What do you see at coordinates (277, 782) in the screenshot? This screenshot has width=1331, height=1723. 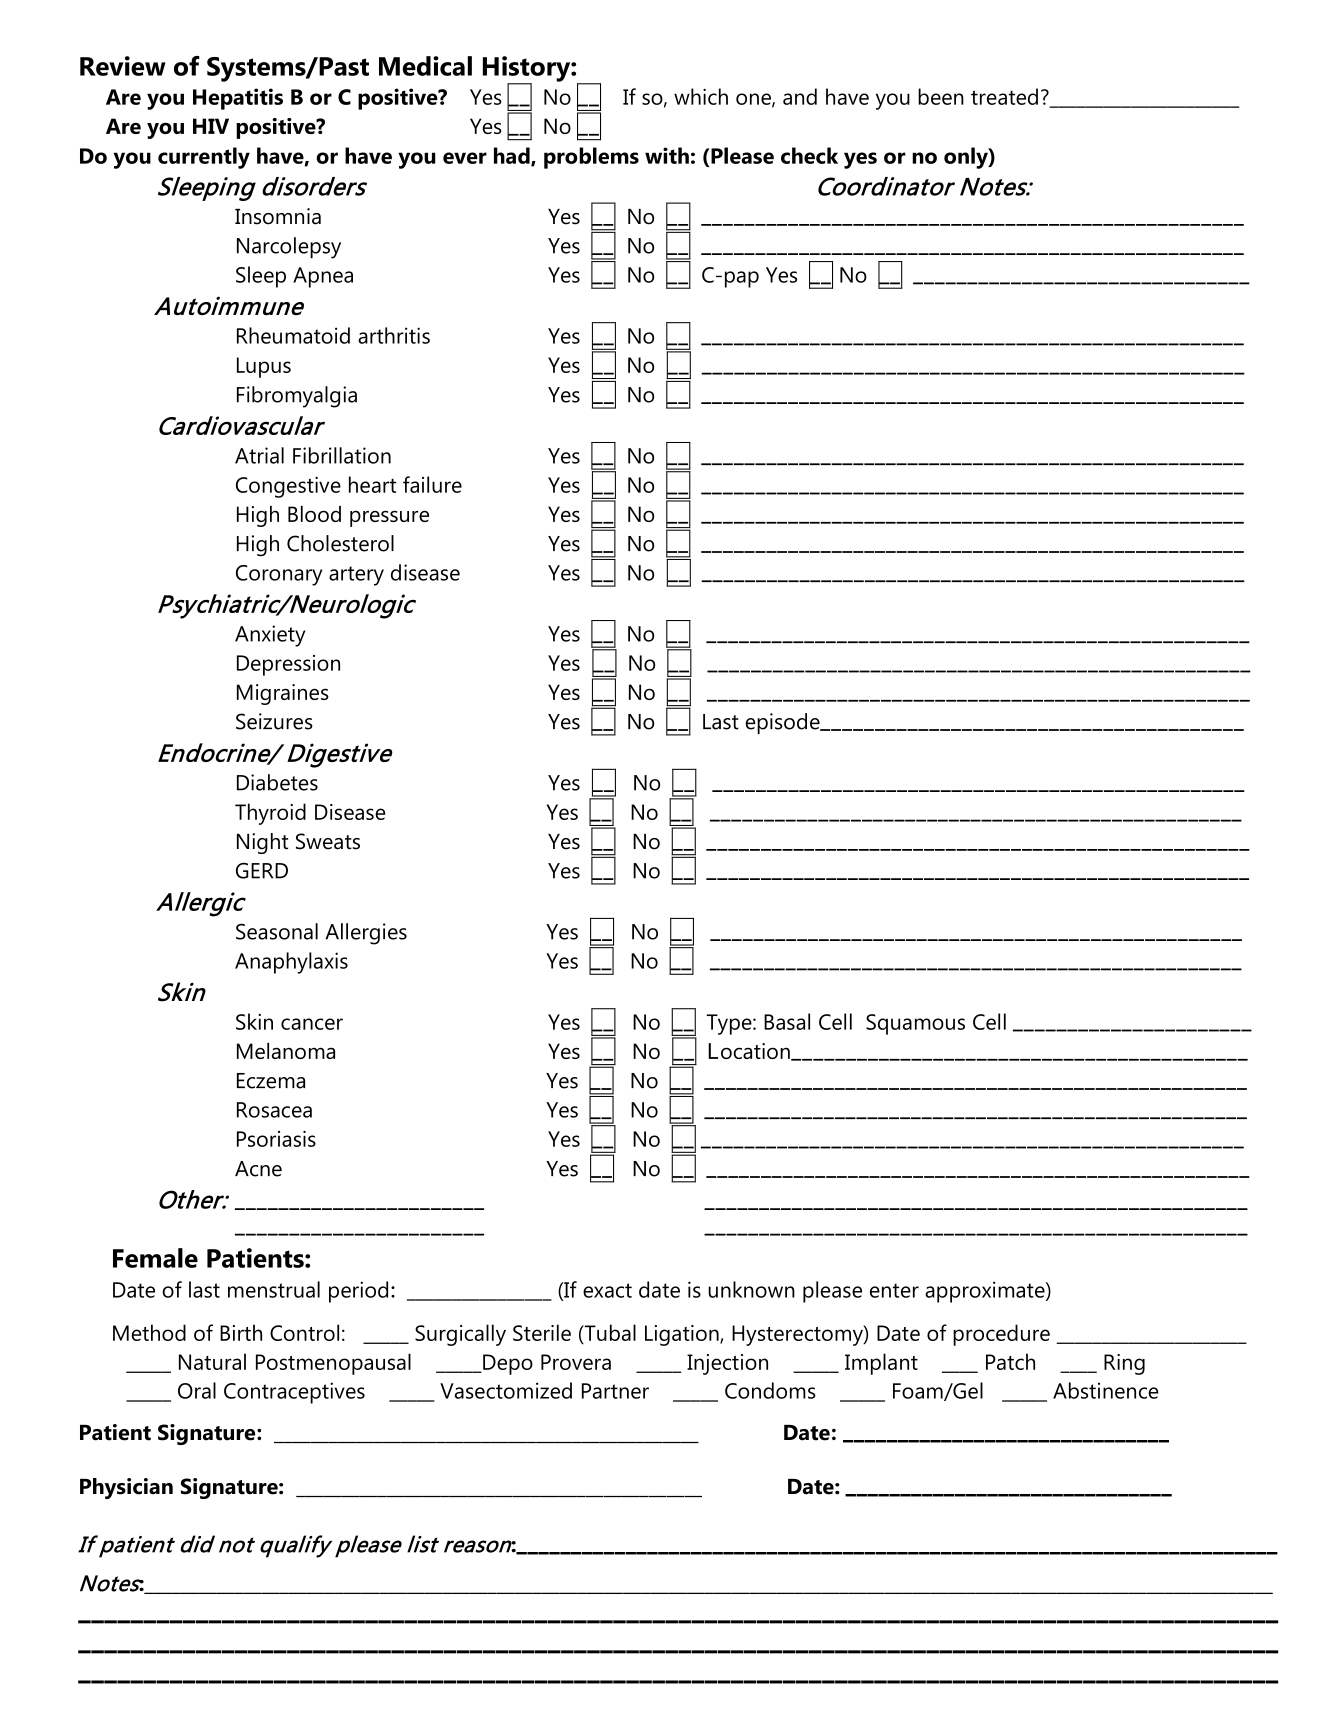 I see `Diabetes` at bounding box center [277, 782].
